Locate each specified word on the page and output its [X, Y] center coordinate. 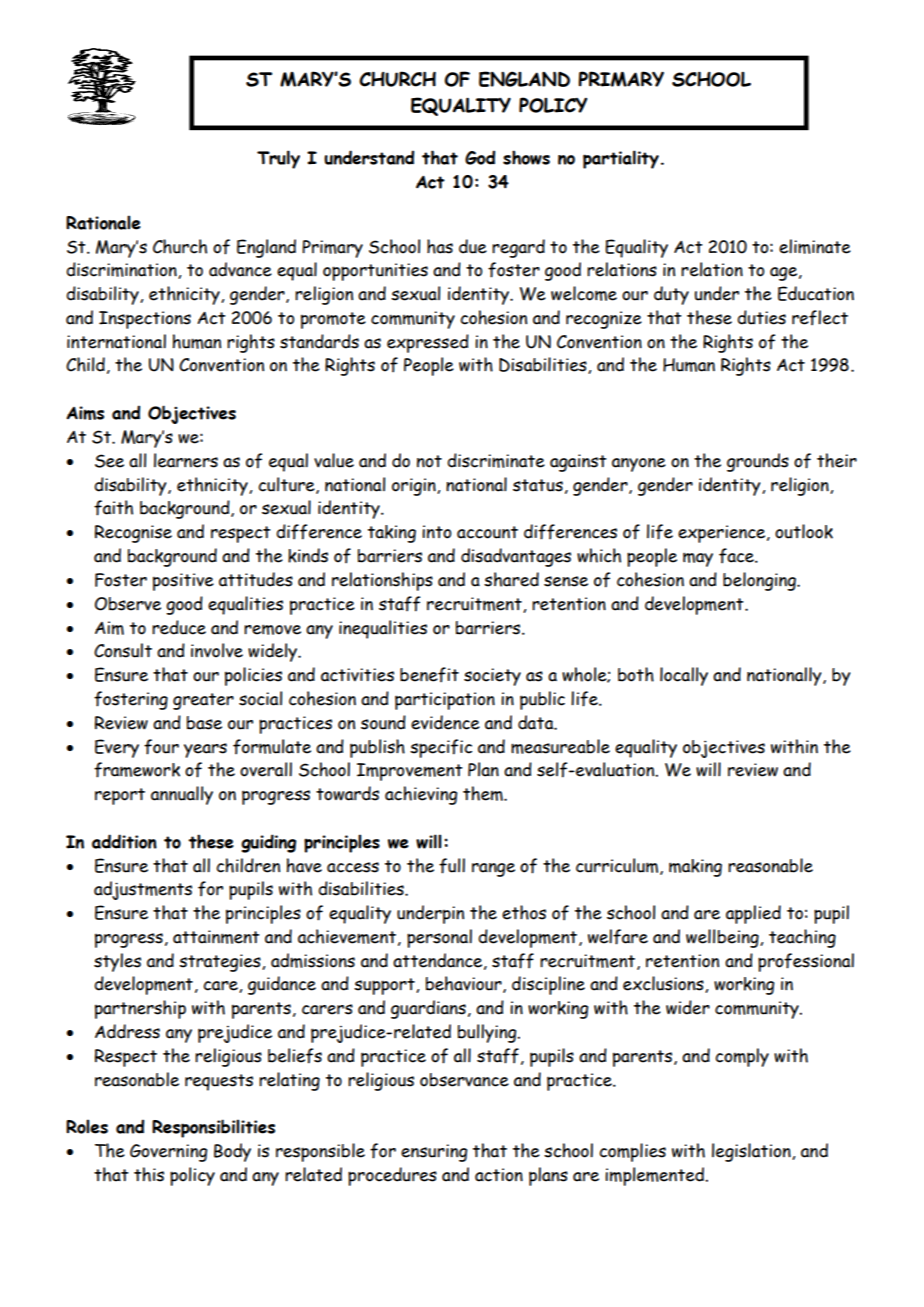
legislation [752, 1152]
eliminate [815, 246]
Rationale [103, 222]
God [480, 157]
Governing [168, 1153]
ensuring [434, 1153]
